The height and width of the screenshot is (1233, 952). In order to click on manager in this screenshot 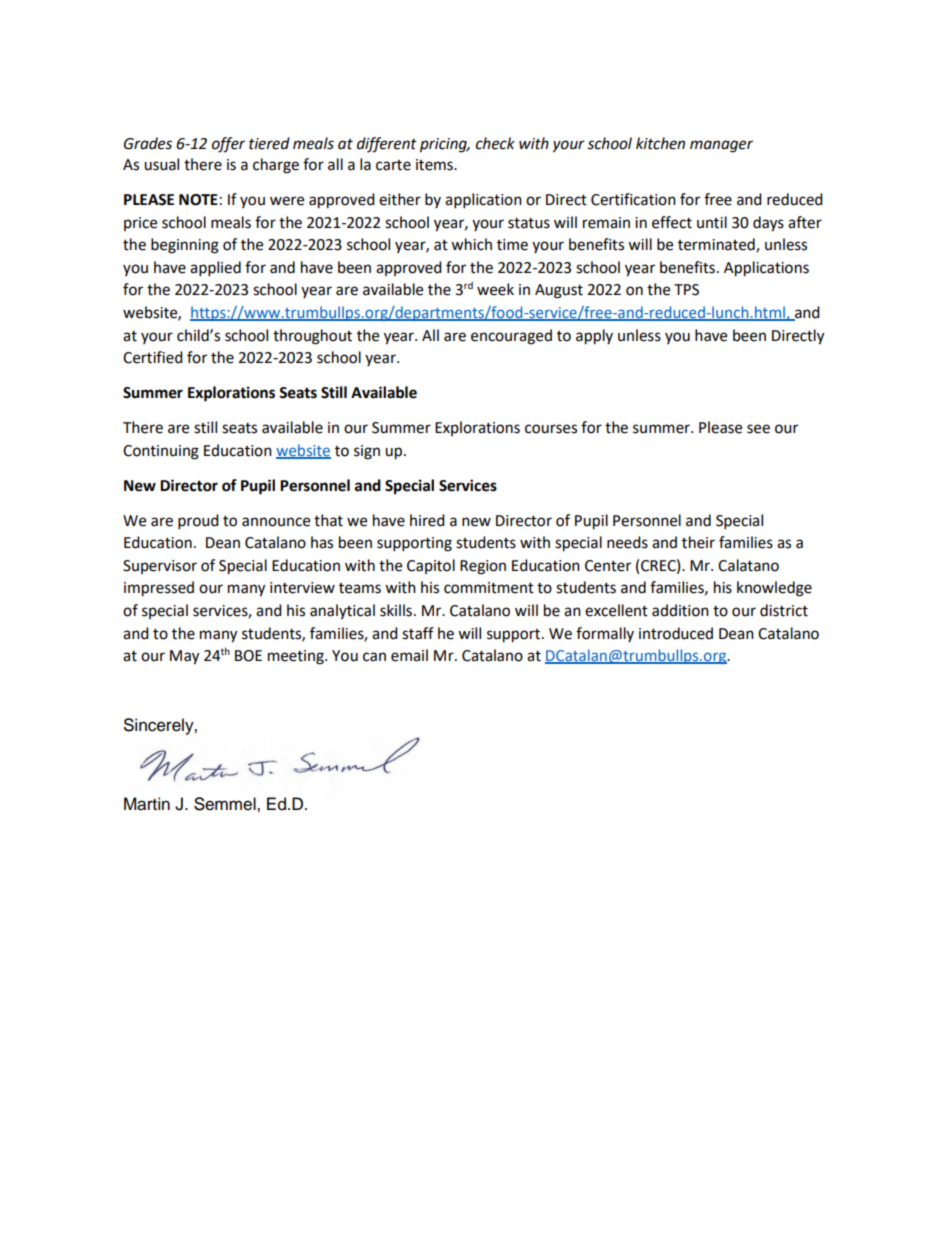, I will do `click(721, 146)`.
